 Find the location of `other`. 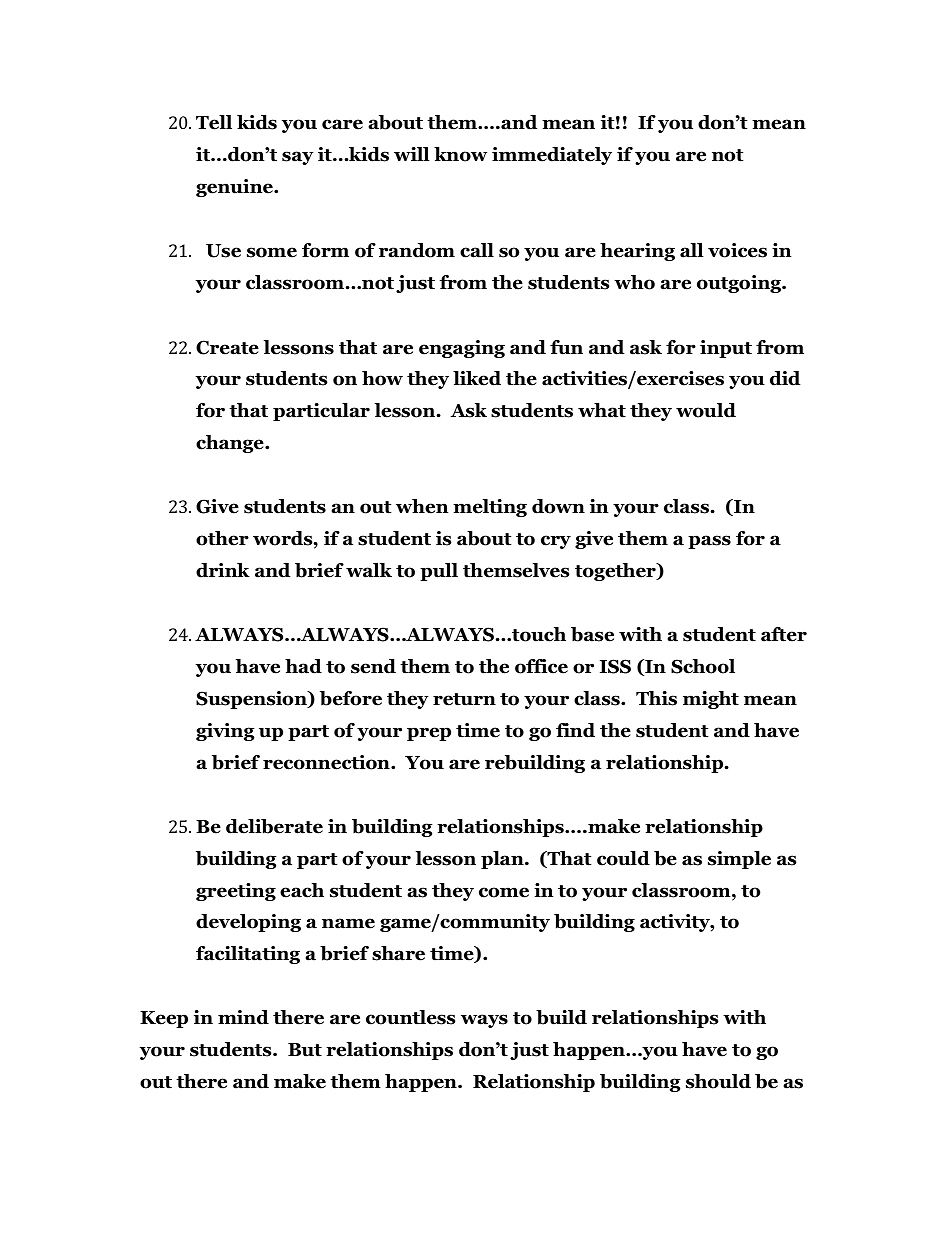

other is located at coordinates (222, 538).
